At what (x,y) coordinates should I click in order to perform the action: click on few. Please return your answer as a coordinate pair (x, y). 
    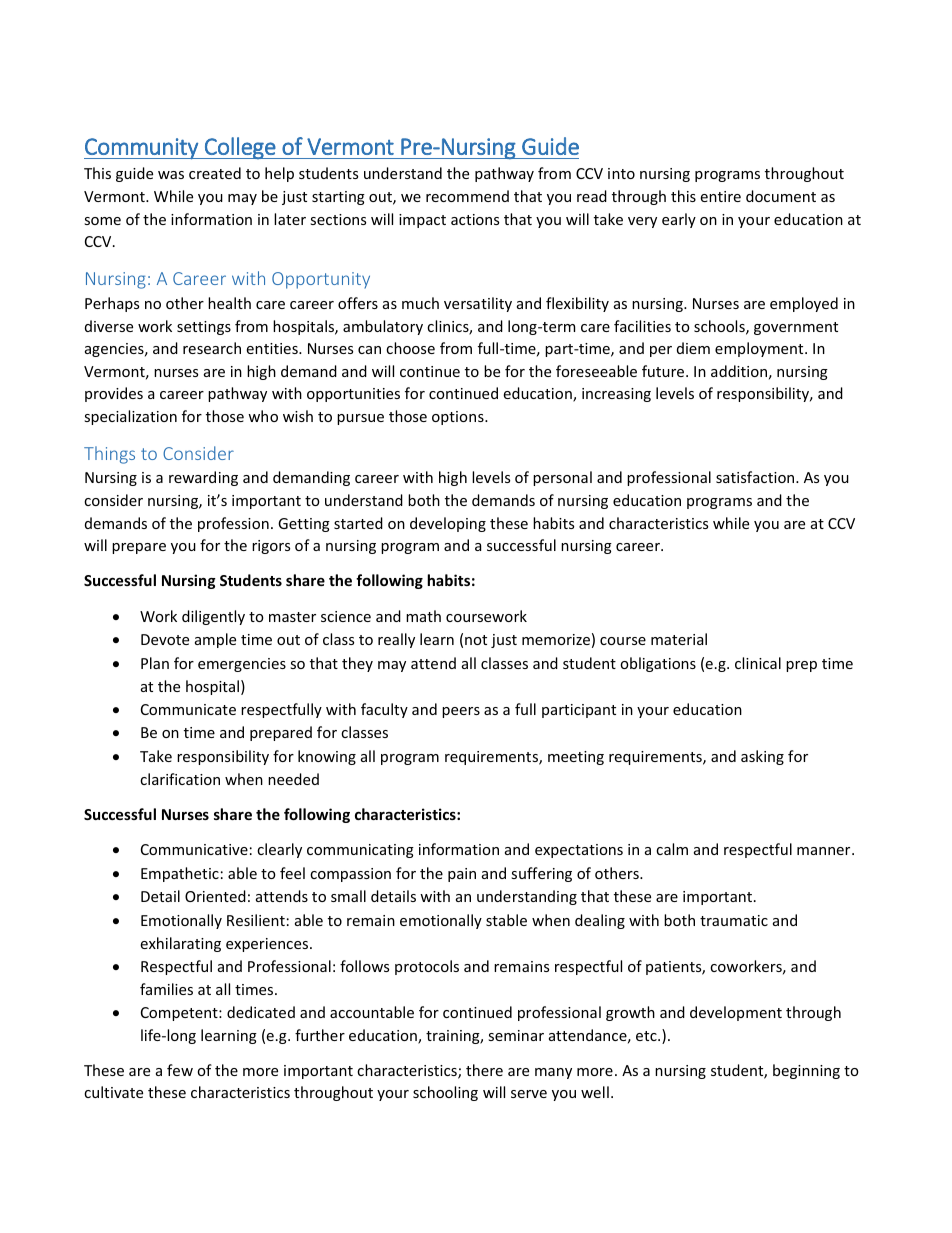
    Looking at the image, I should click on (180, 1070).
